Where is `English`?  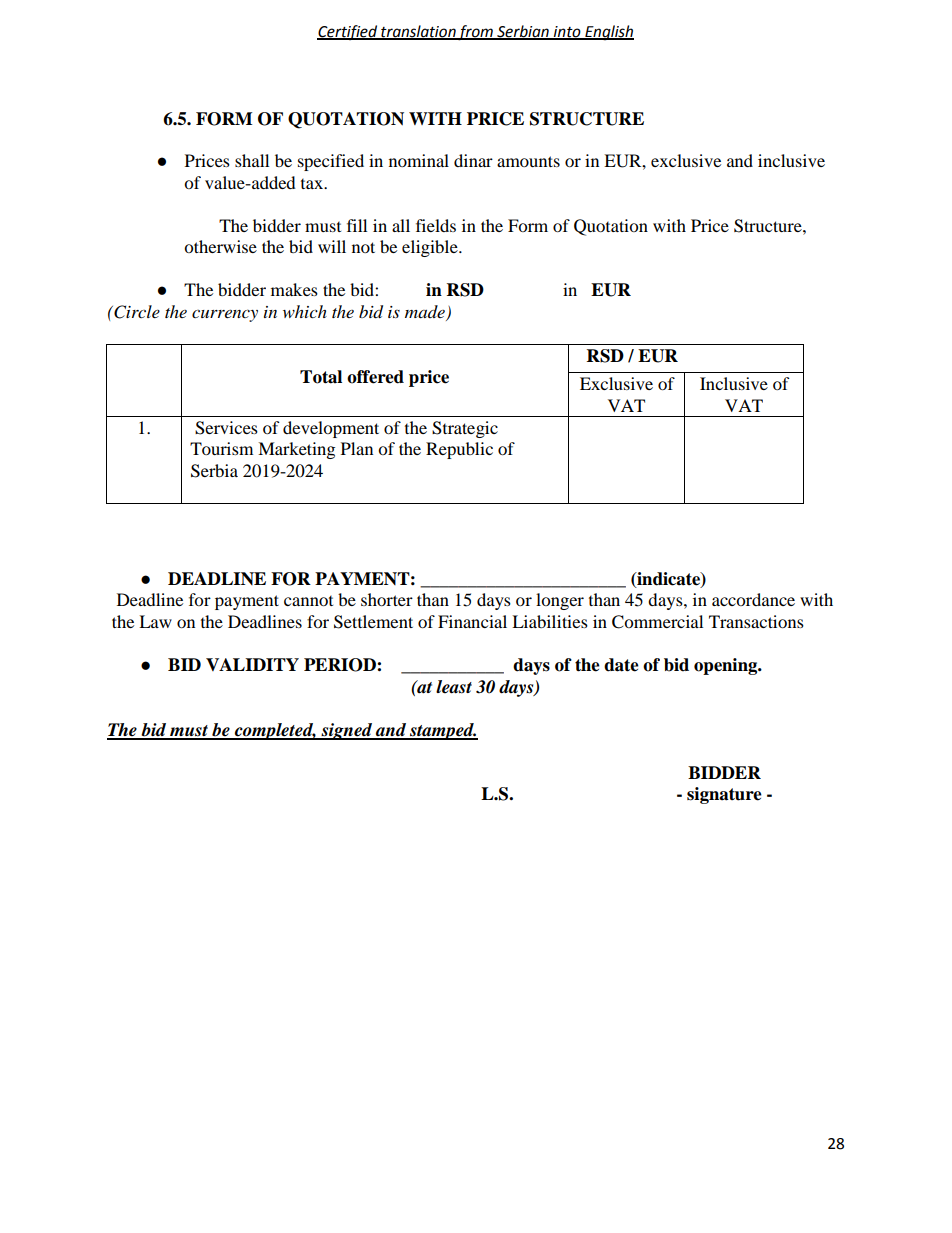
English is located at coordinates (608, 33).
